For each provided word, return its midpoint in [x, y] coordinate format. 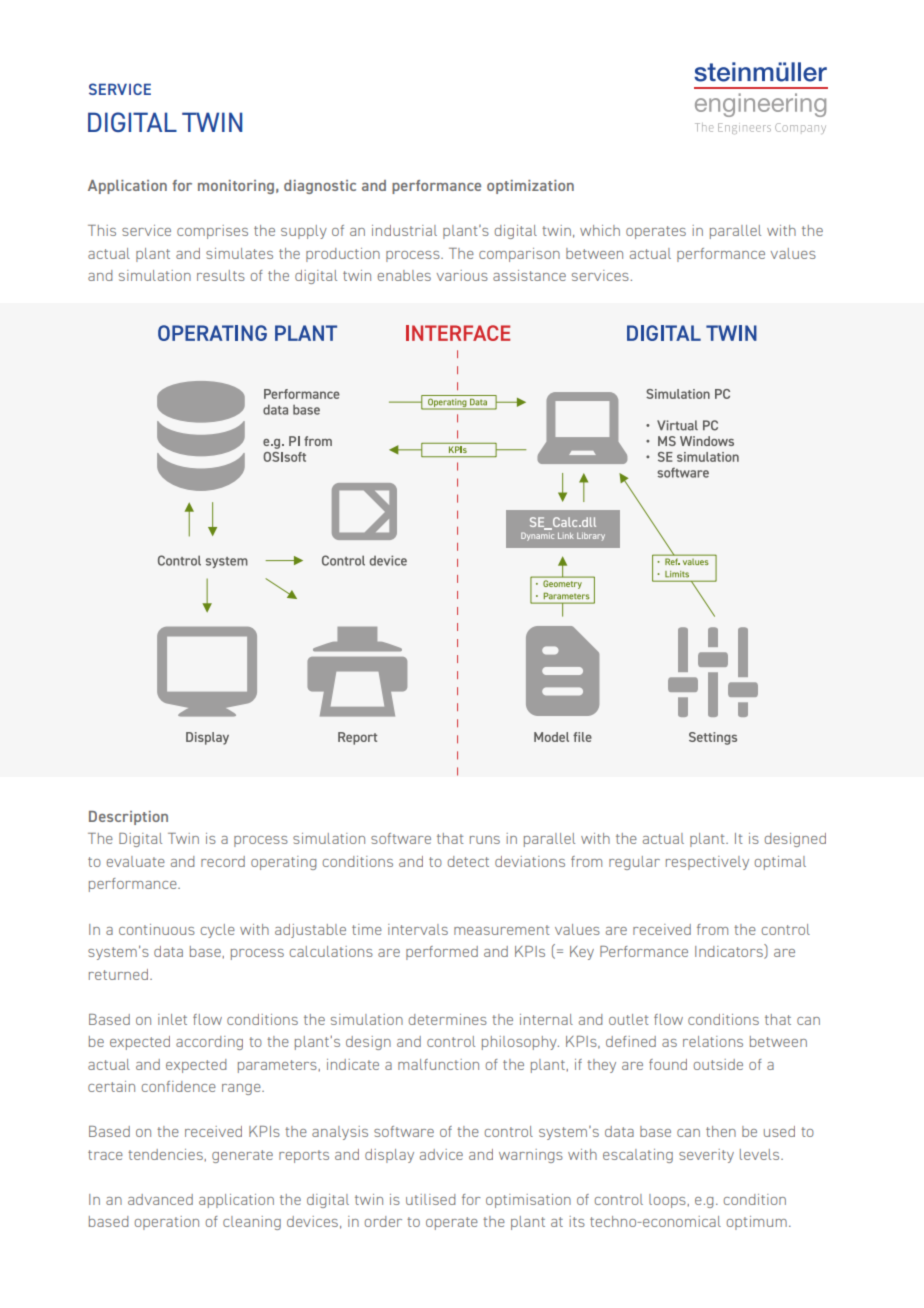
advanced [160, 1199]
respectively [707, 863]
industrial [404, 230]
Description [128, 818]
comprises [212, 232]
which [600, 230]
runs [485, 840]
